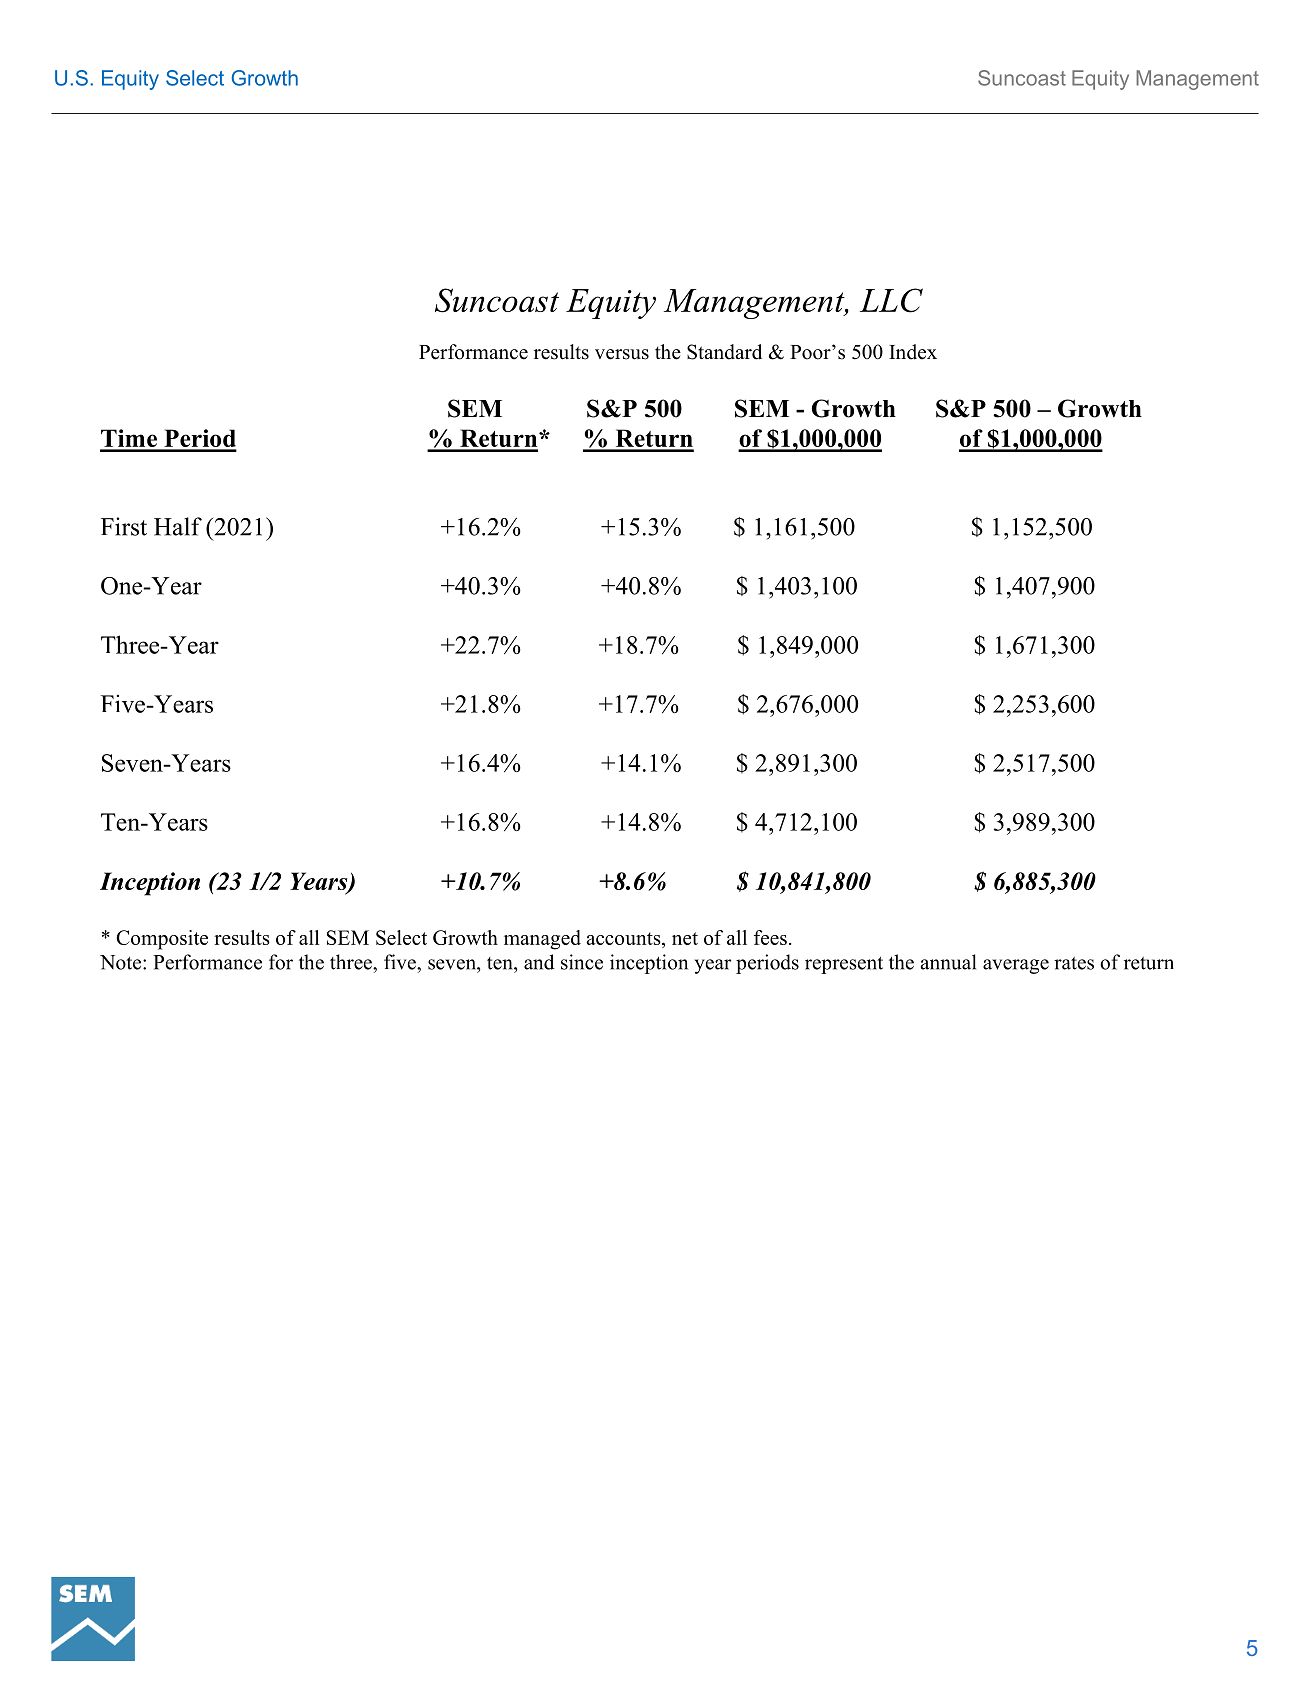 The image size is (1310, 1695). Describe the element at coordinates (582, 962) in the page. I see `since` at that location.
